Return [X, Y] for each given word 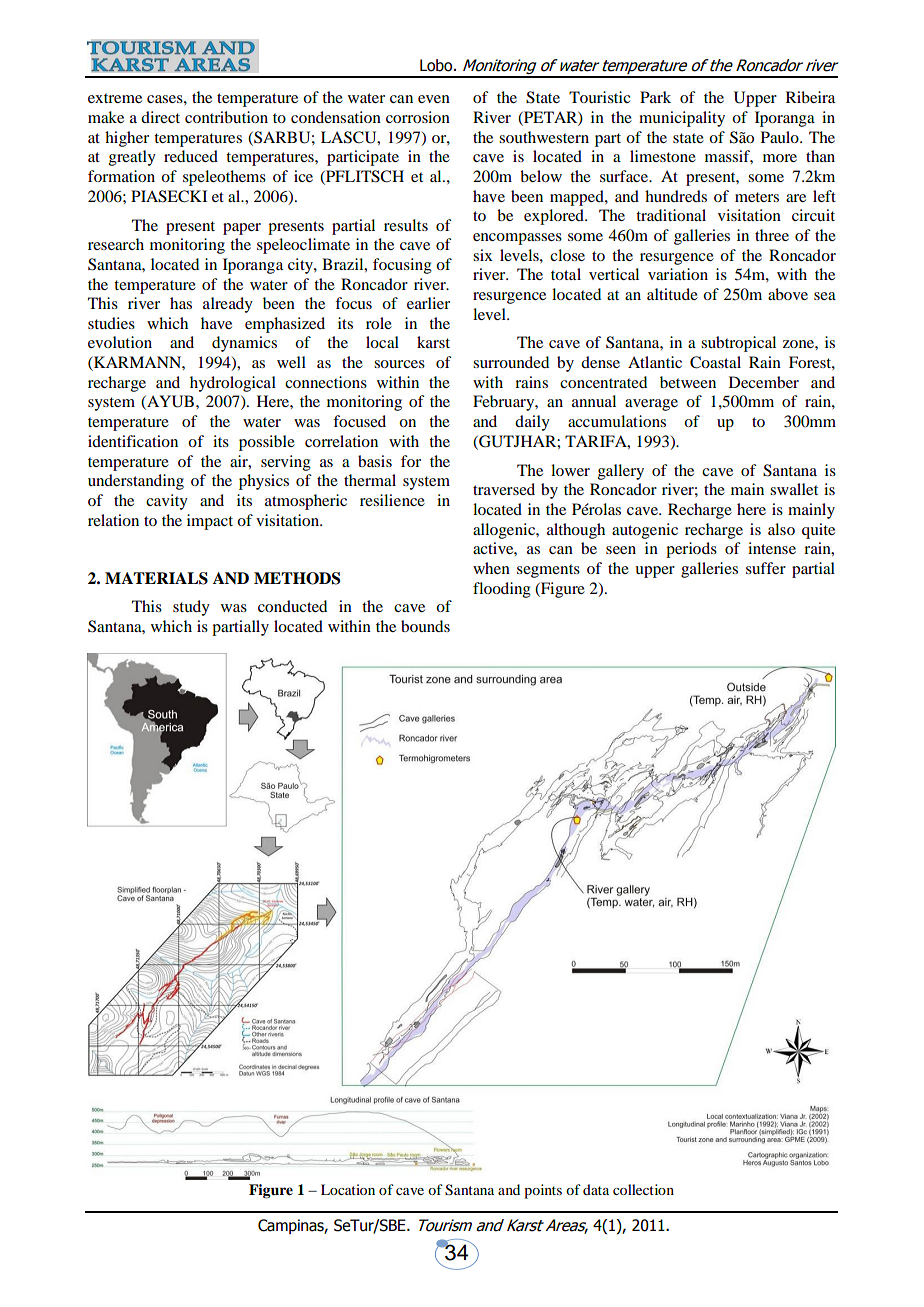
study [191, 608]
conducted [292, 606]
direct [160, 117]
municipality [682, 119]
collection [643, 1189]
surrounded [511, 362]
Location [348, 1189]
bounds [425, 626]
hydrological [233, 384]
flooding [502, 590]
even [434, 99]
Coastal [715, 362]
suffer [766, 568]
